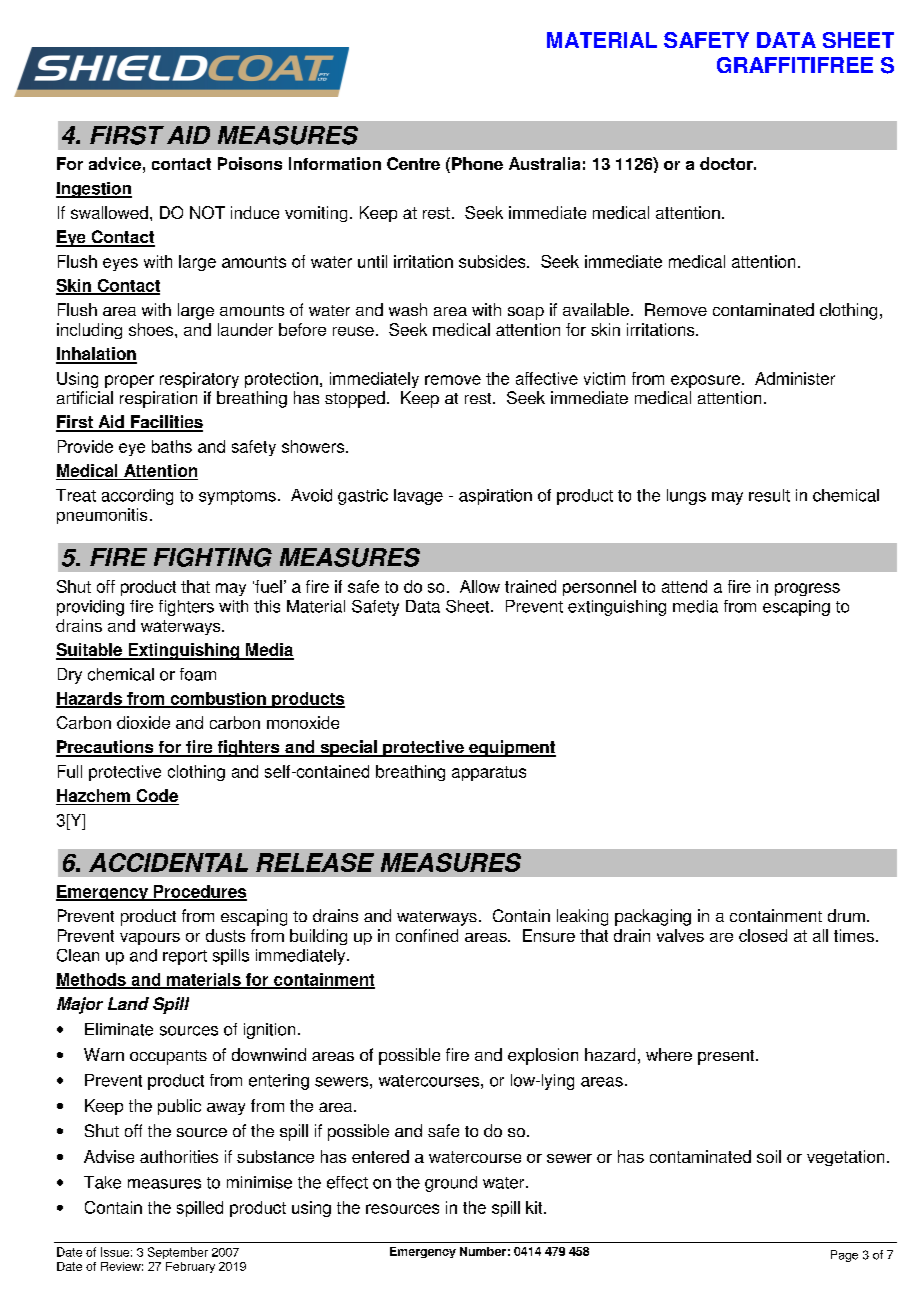 This screenshot has height=1308, width=924. Describe the element at coordinates (544, 163) in the screenshot. I see `Australia` at that location.
